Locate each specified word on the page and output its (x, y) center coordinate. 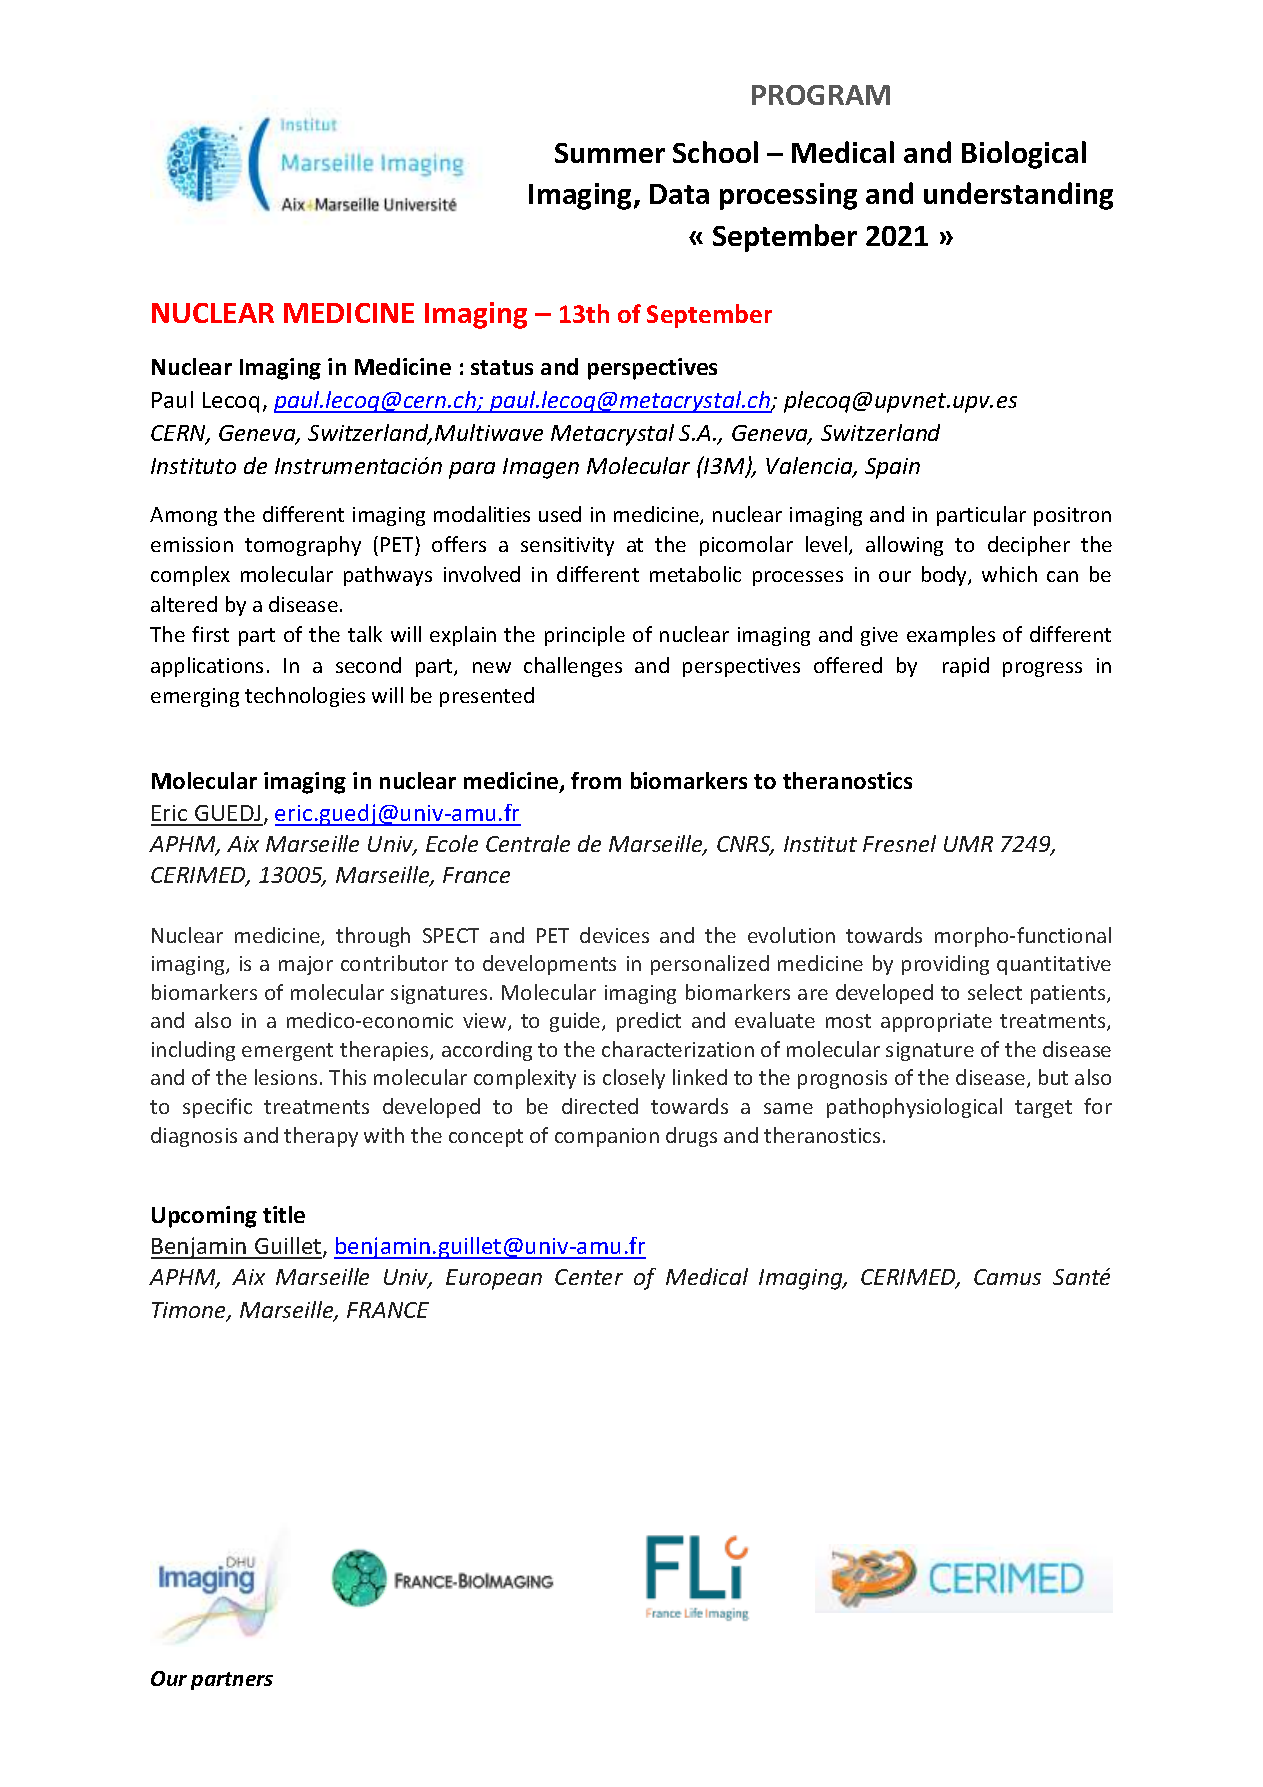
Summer (610, 153)
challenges (573, 667)
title (284, 1214)
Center (589, 1277)
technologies (305, 697)
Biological (1024, 155)
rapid (966, 667)
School (715, 152)
